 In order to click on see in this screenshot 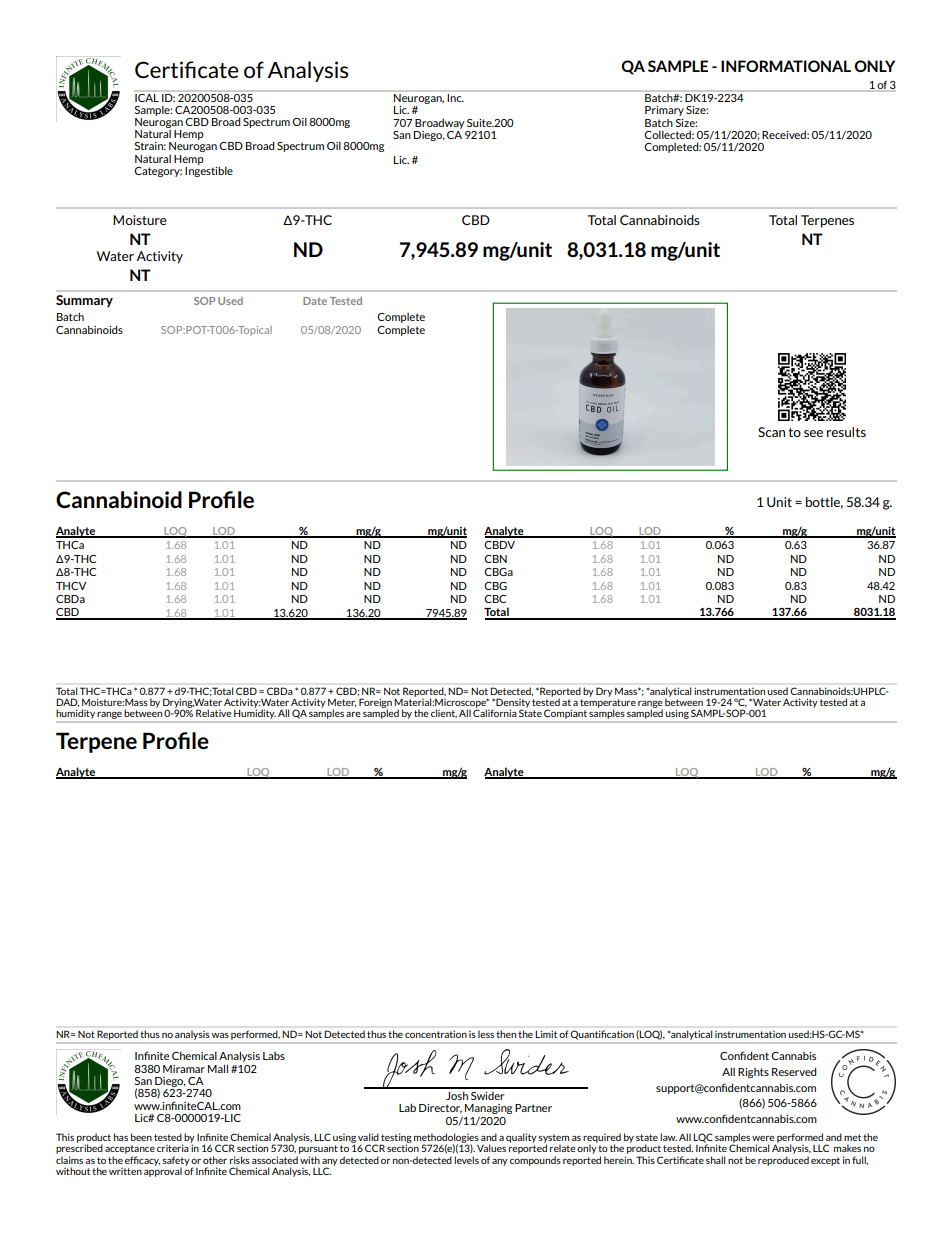, I will do `click(813, 433)`.
